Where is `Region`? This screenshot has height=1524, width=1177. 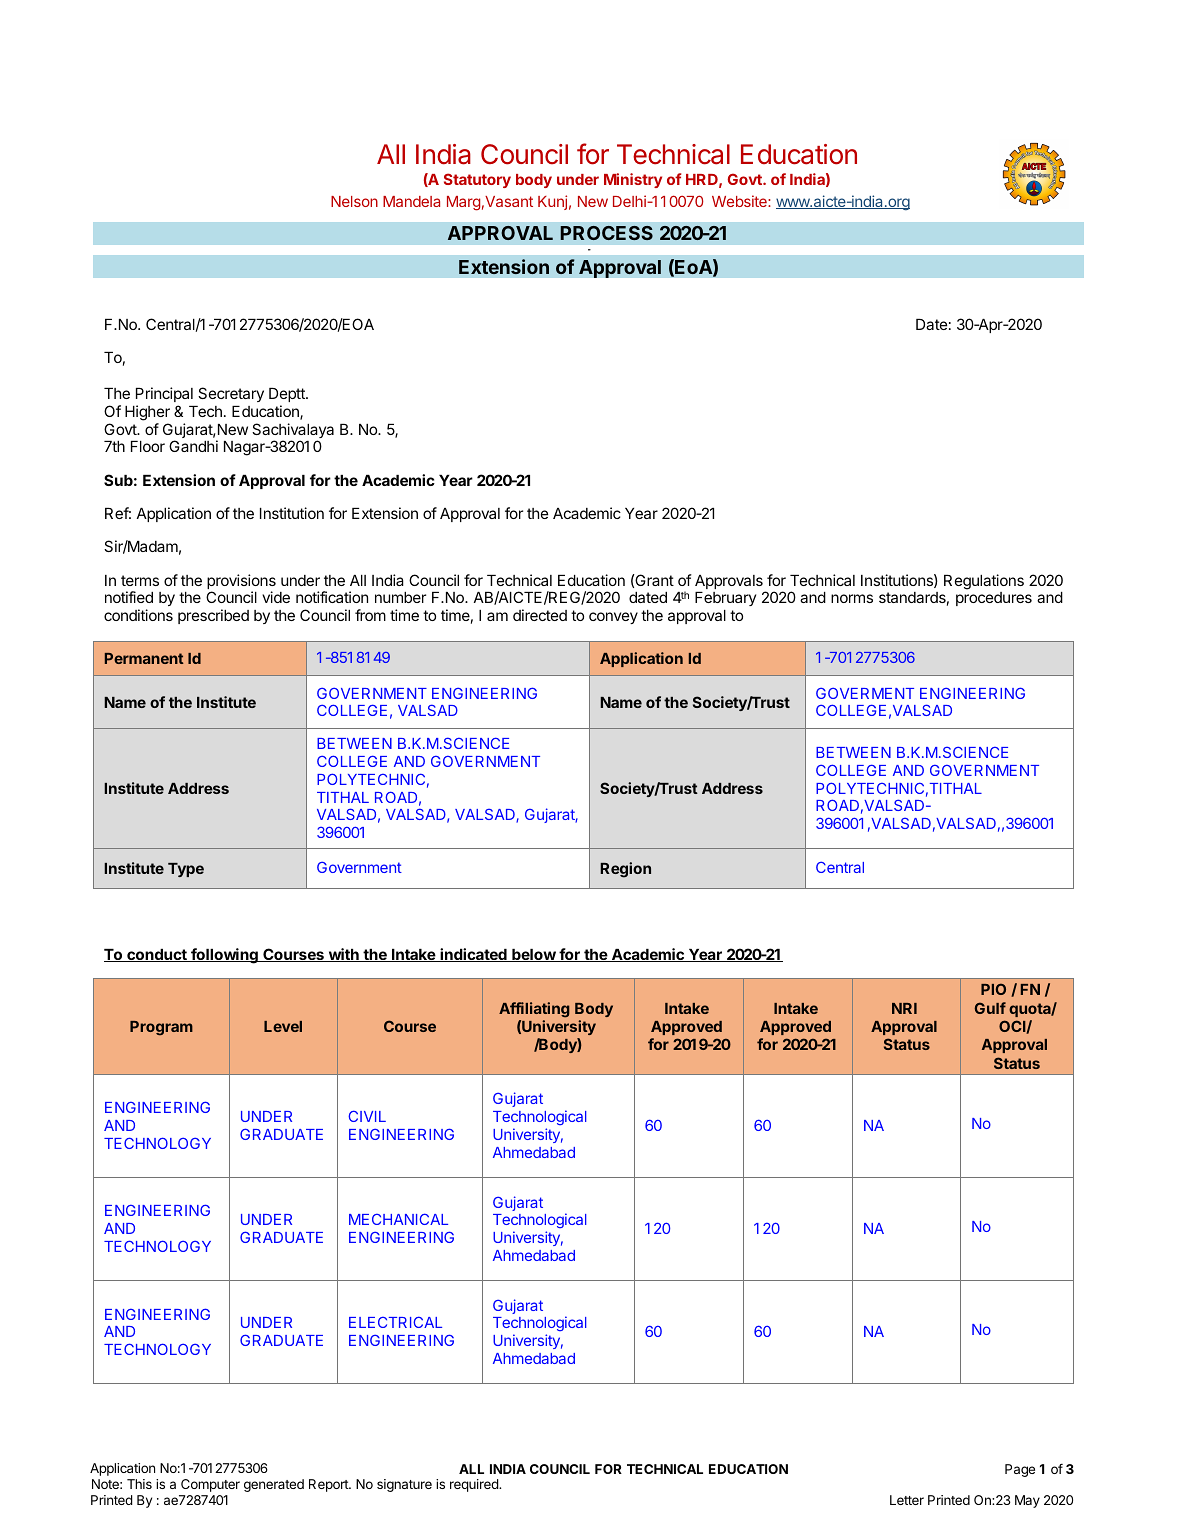
Region is located at coordinates (625, 870).
